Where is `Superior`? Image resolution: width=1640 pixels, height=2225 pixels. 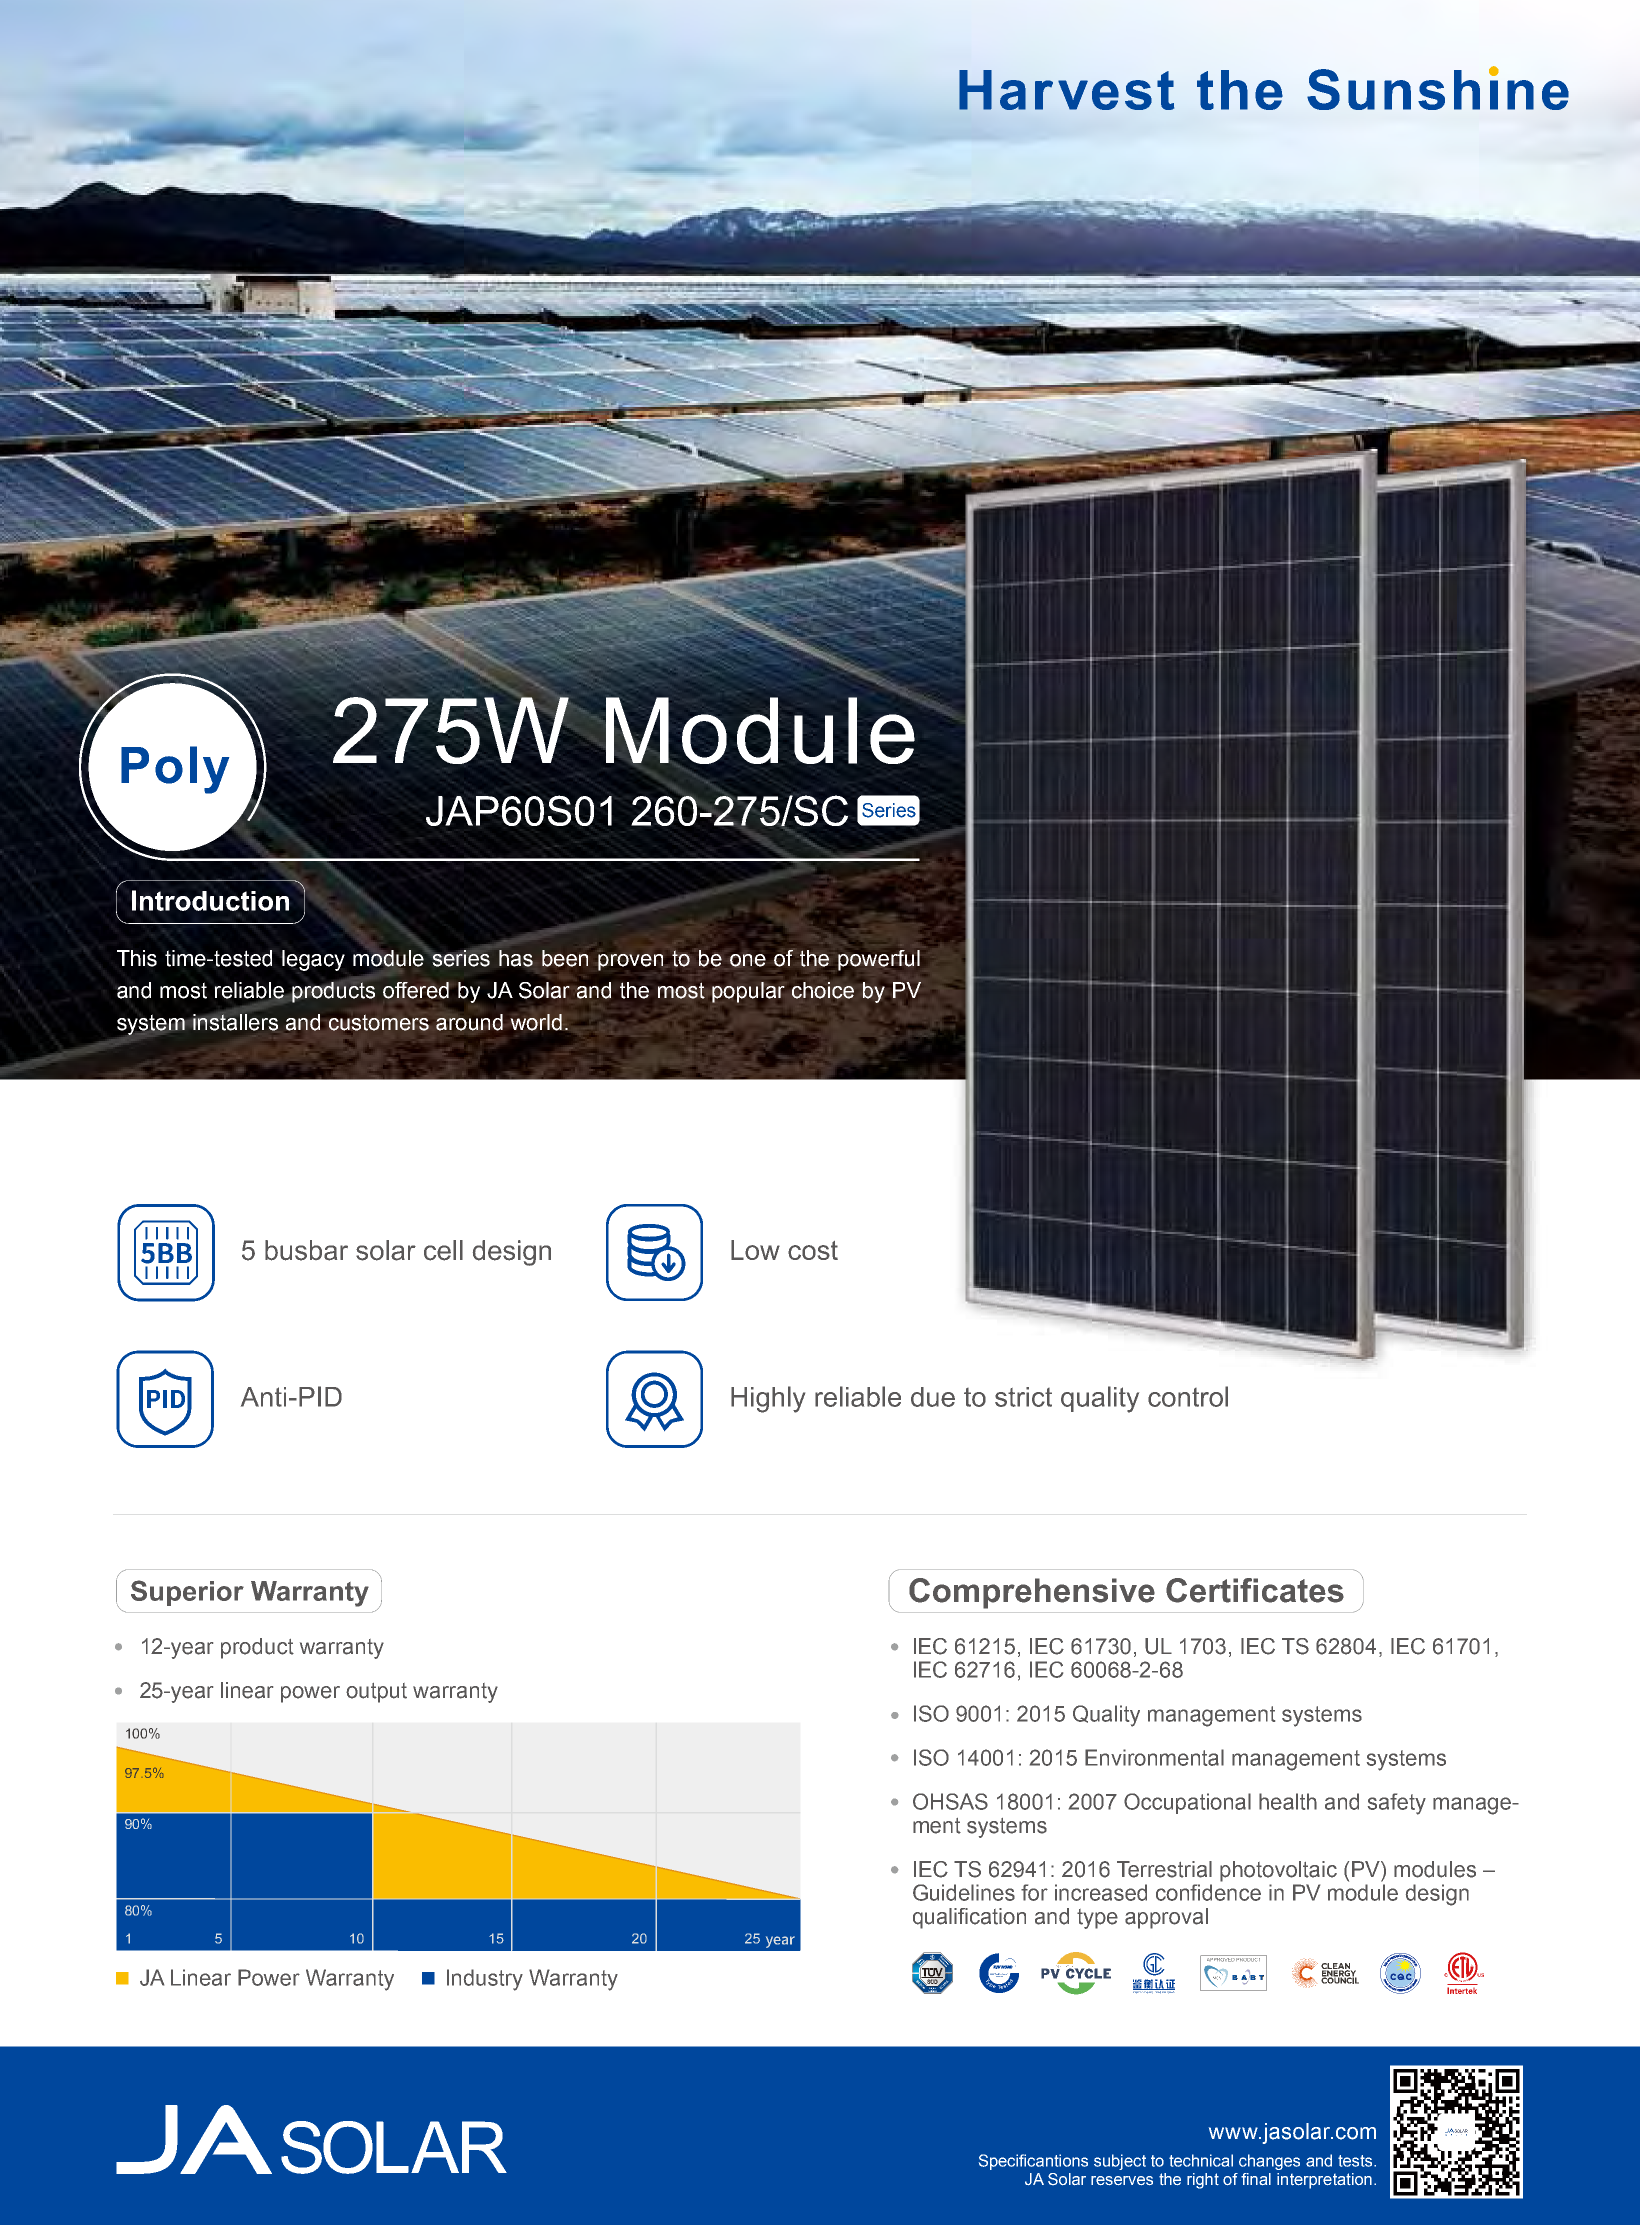
Superior is located at coordinates (187, 1593).
